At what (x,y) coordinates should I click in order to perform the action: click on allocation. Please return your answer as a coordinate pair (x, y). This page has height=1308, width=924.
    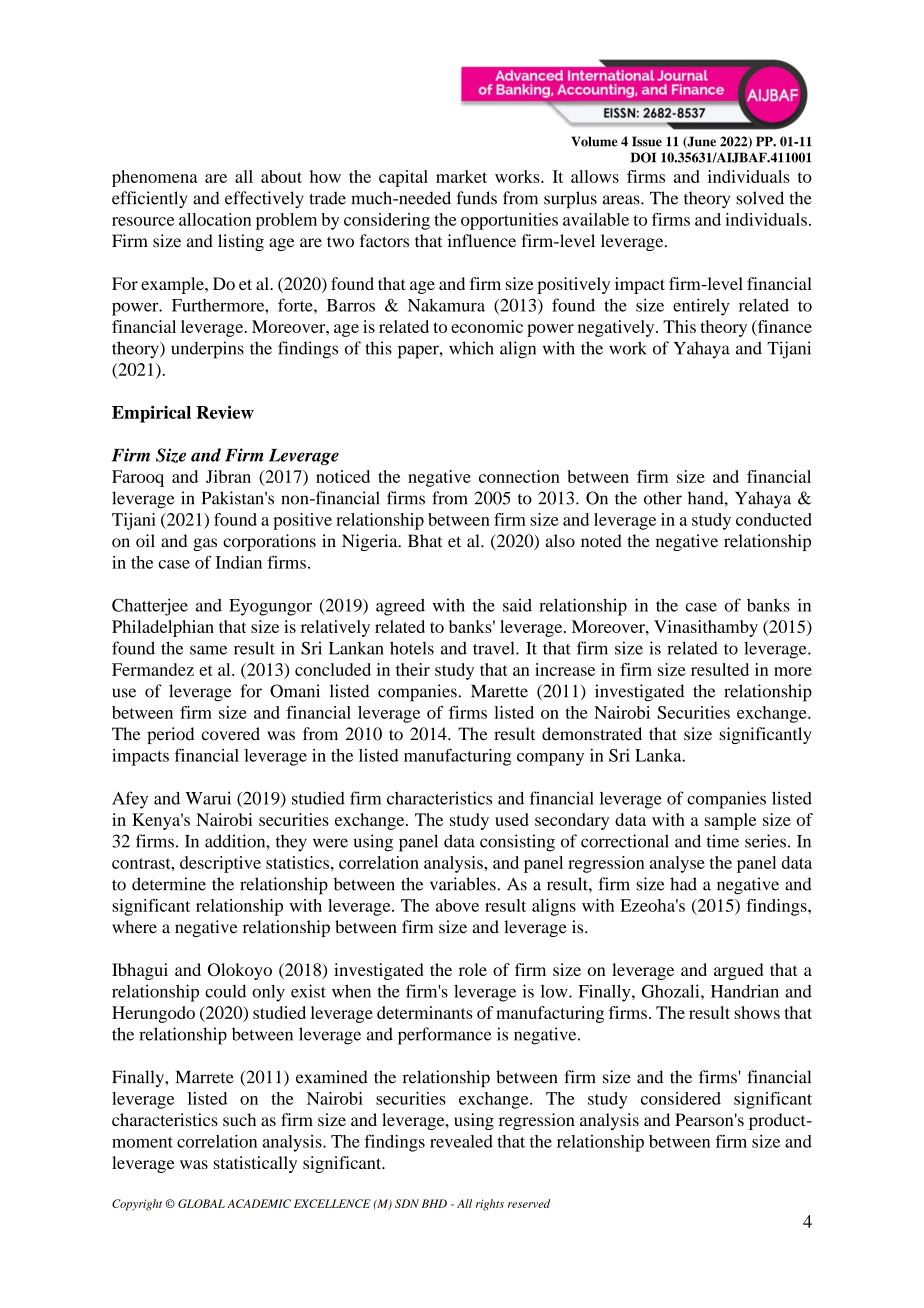
    Looking at the image, I should click on (215, 219).
